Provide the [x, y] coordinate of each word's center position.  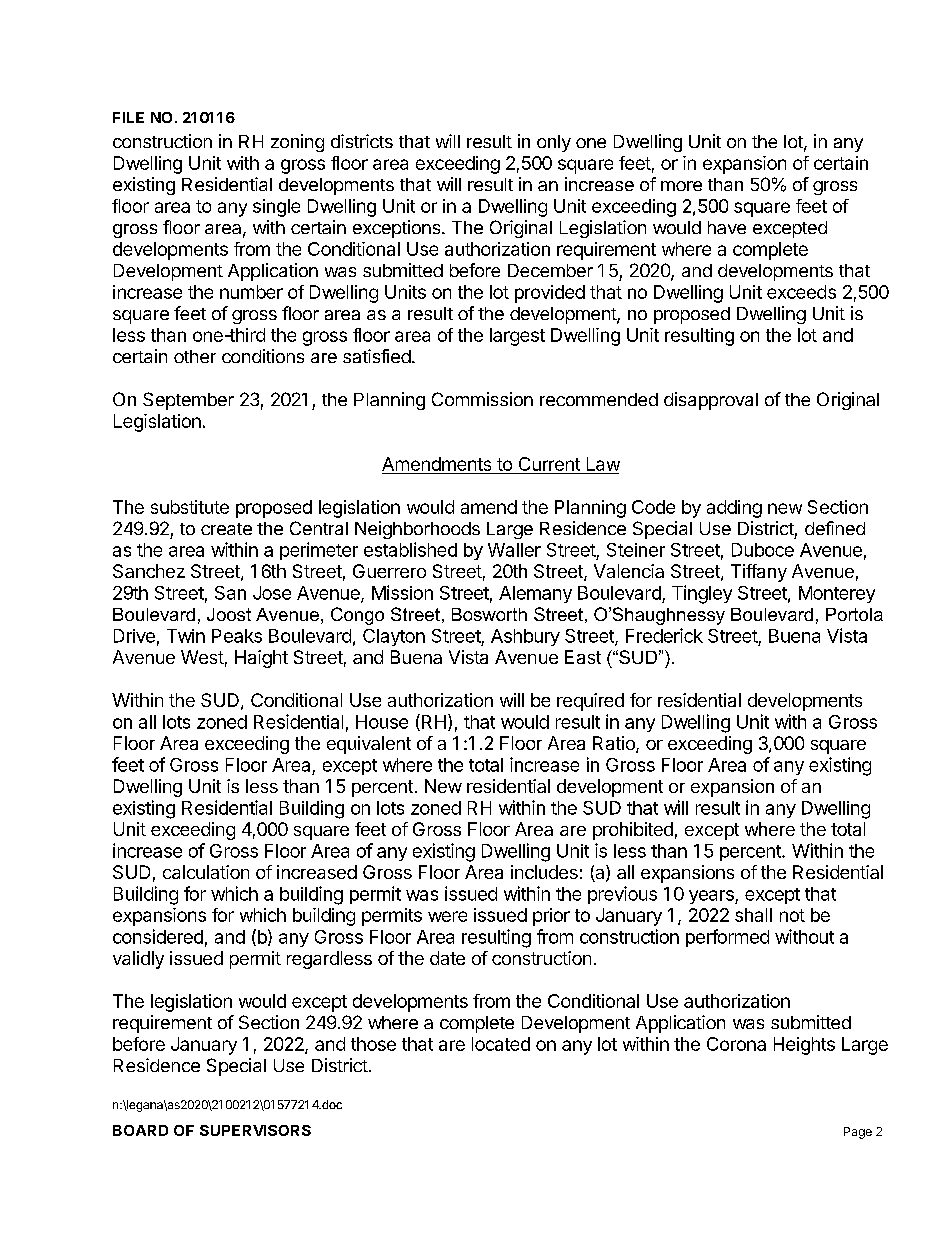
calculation [206, 872]
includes [544, 872]
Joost [229, 614]
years [712, 897]
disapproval [711, 401]
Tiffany [759, 573]
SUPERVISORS [255, 1130]
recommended [599, 399]
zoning [297, 143]
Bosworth [489, 614]
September [188, 401]
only [554, 143]
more [681, 186]
